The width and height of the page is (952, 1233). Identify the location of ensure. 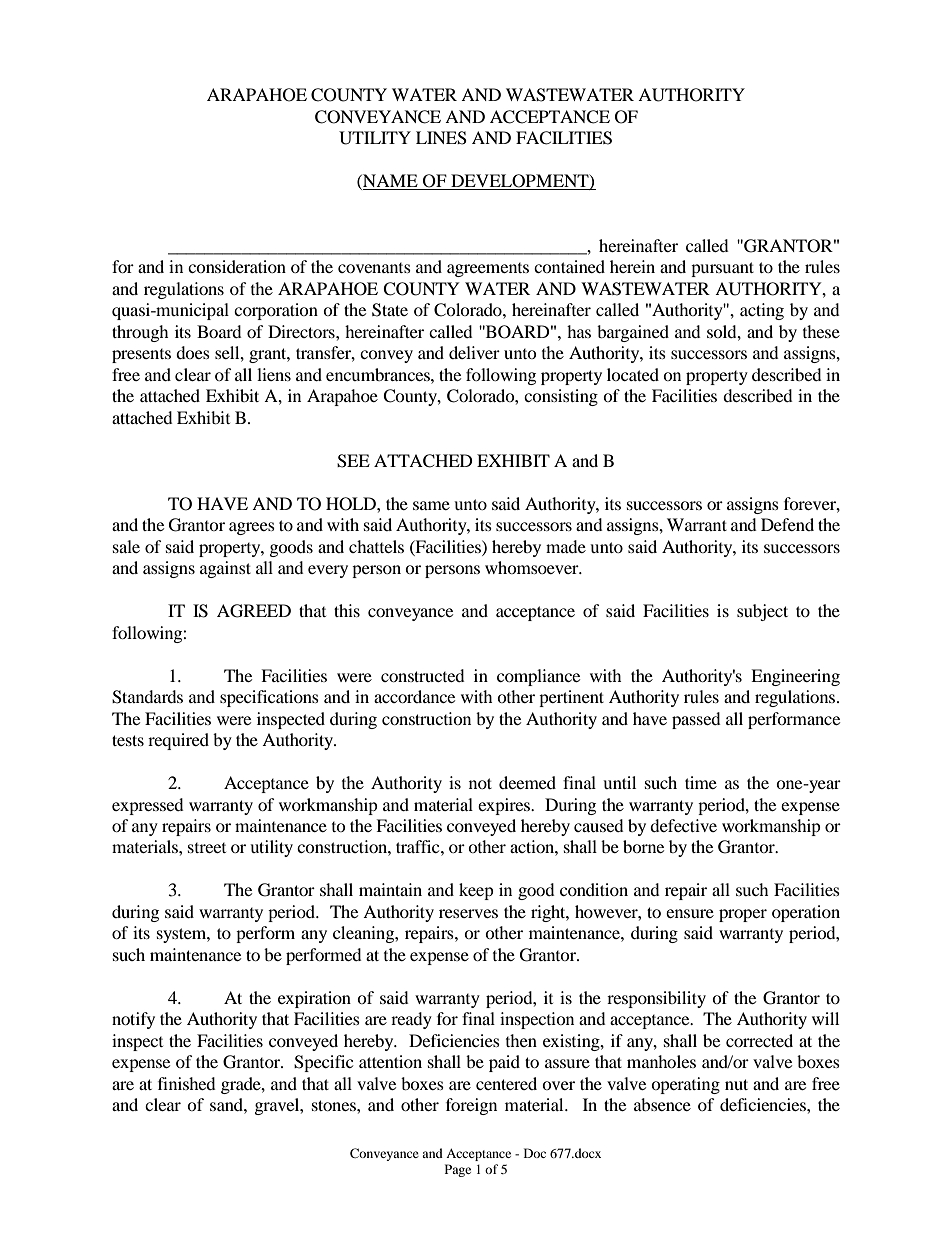
(690, 913).
